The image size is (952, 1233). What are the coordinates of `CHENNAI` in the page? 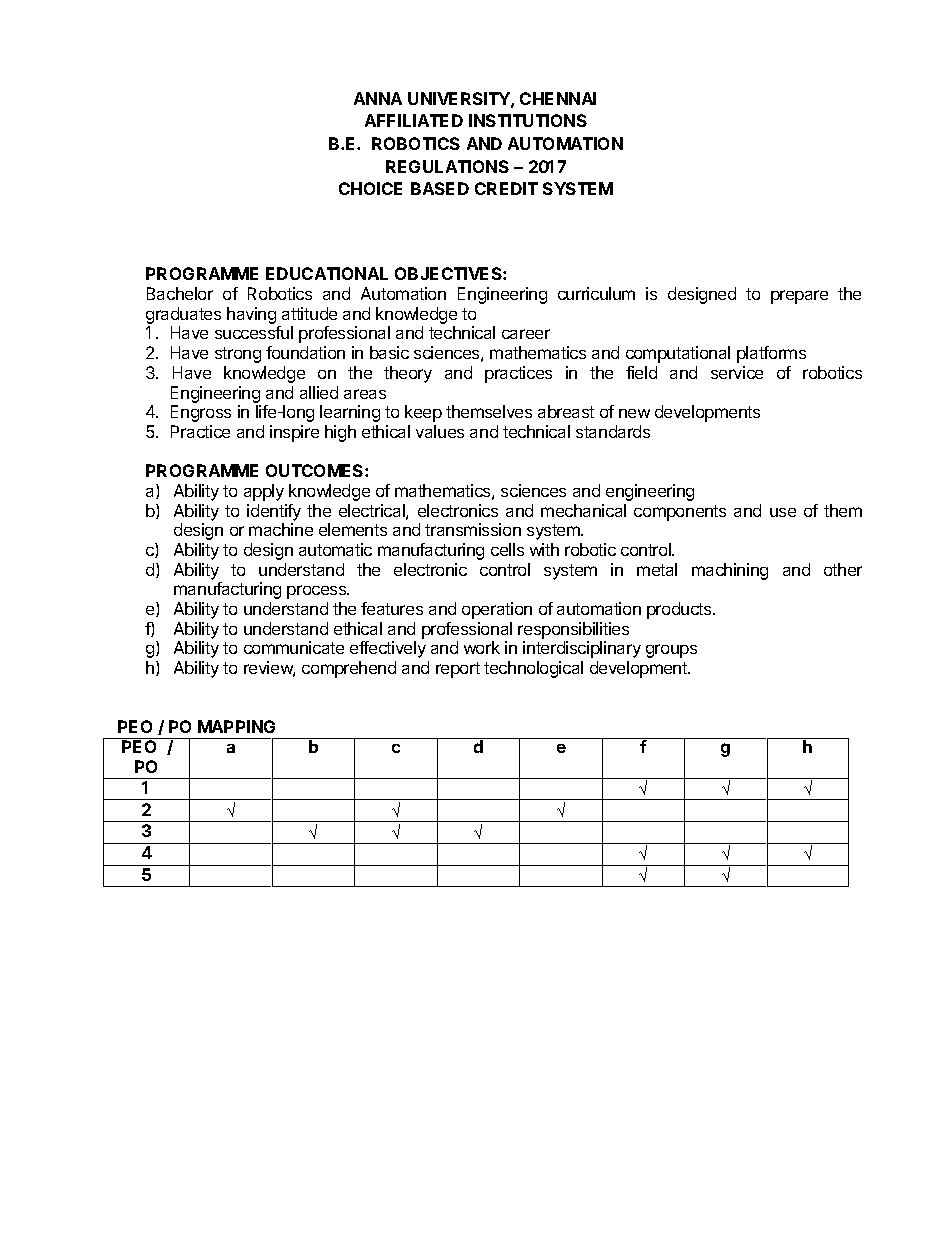 It's located at (558, 98).
